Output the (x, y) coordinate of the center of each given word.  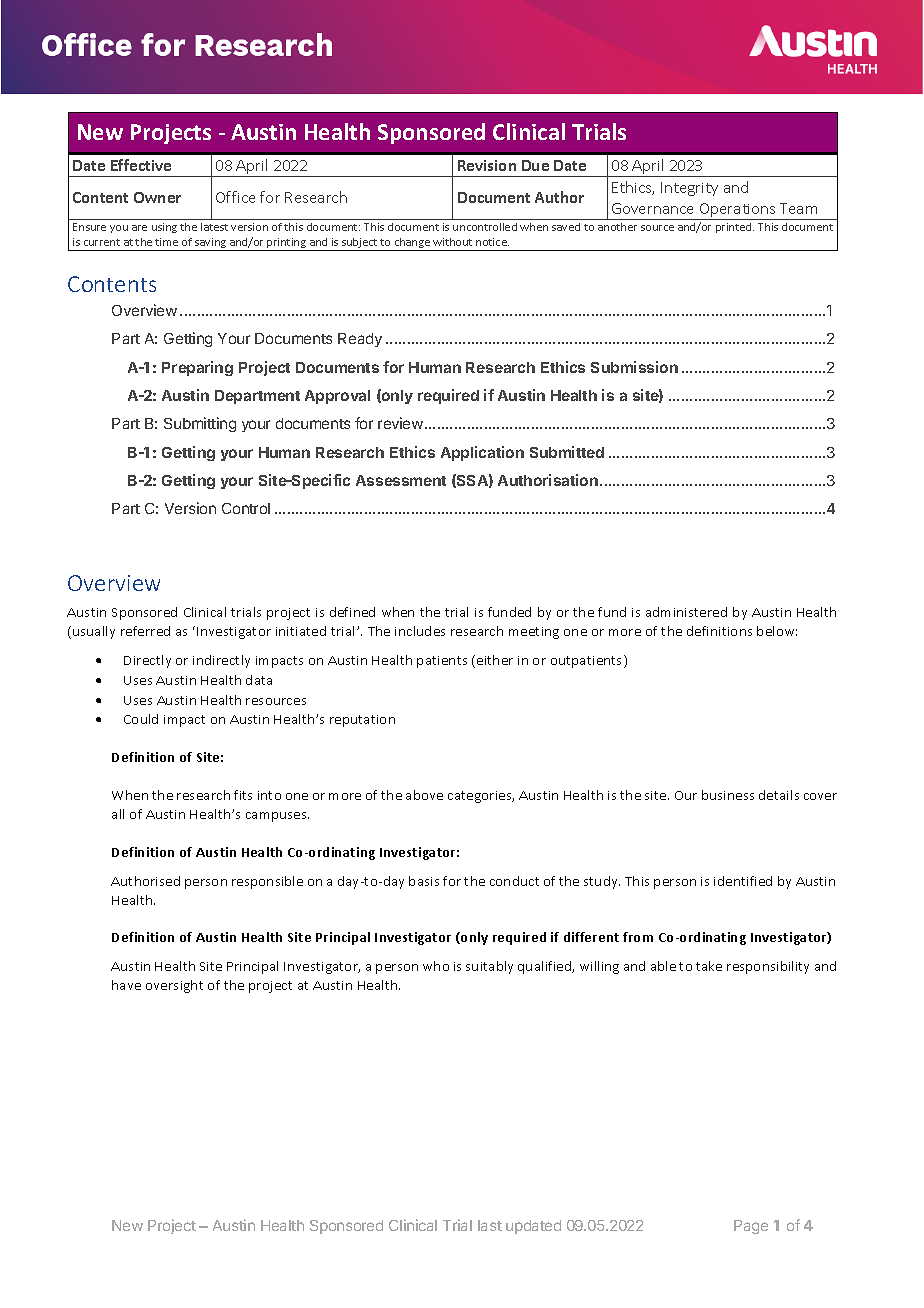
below (777, 631)
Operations (737, 211)
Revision (487, 165)
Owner (157, 197)
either (495, 660)
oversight (174, 986)
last (490, 1225)
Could (141, 719)
